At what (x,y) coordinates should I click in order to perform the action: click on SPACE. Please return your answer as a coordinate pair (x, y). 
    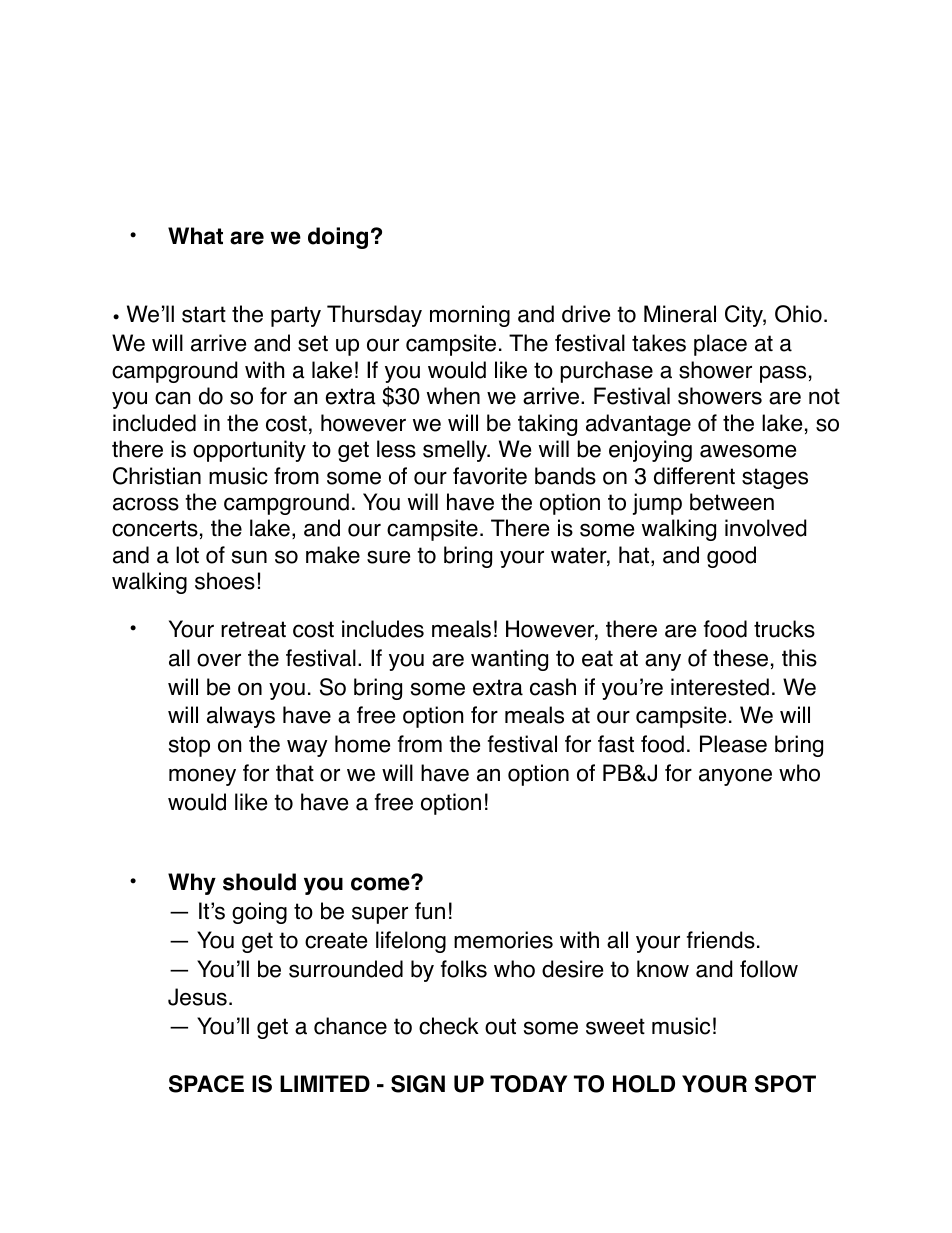
    Looking at the image, I should click on (206, 1084).
